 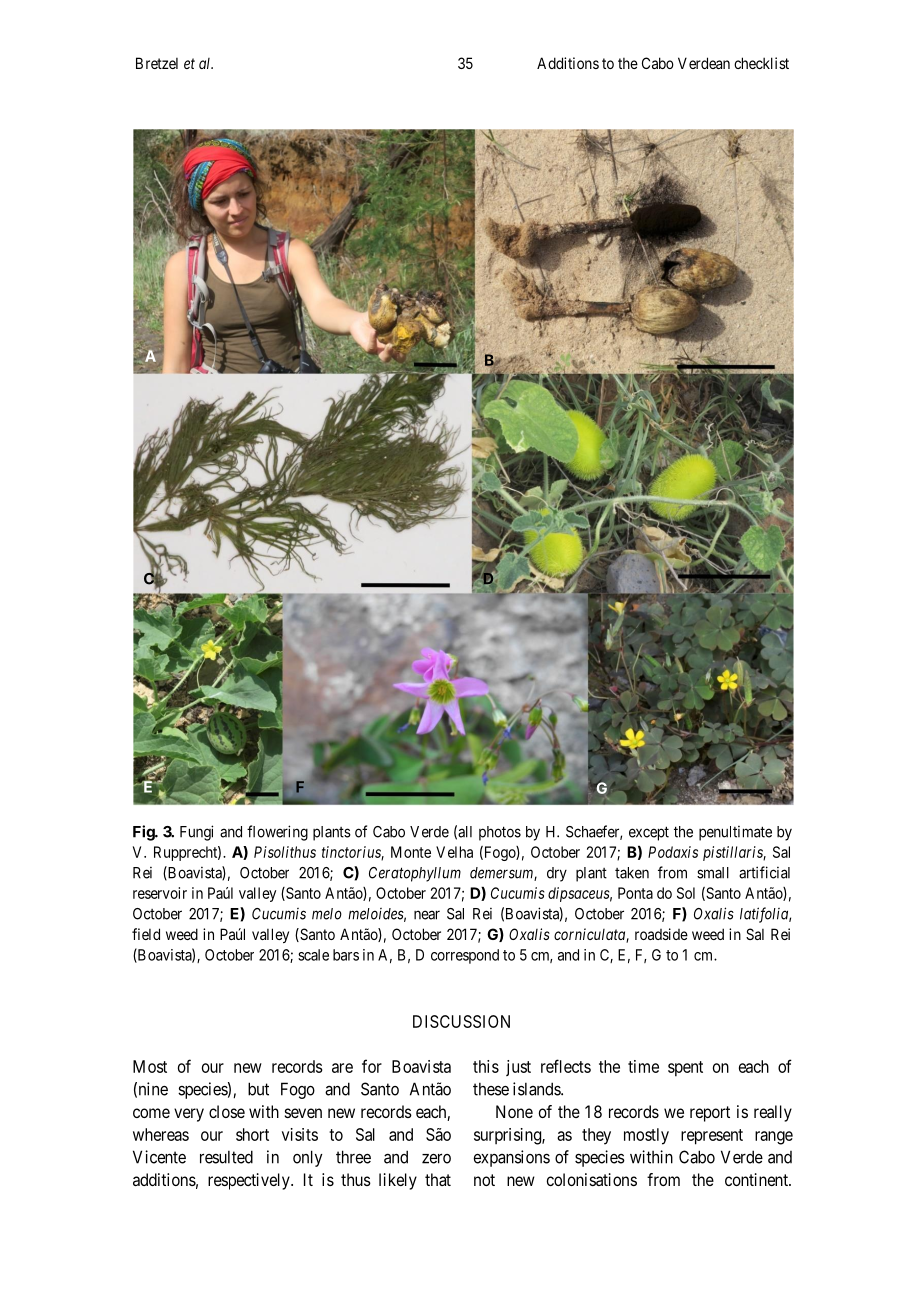 What do you see at coordinates (761, 63) in the document?
I see `checklist` at bounding box center [761, 63].
